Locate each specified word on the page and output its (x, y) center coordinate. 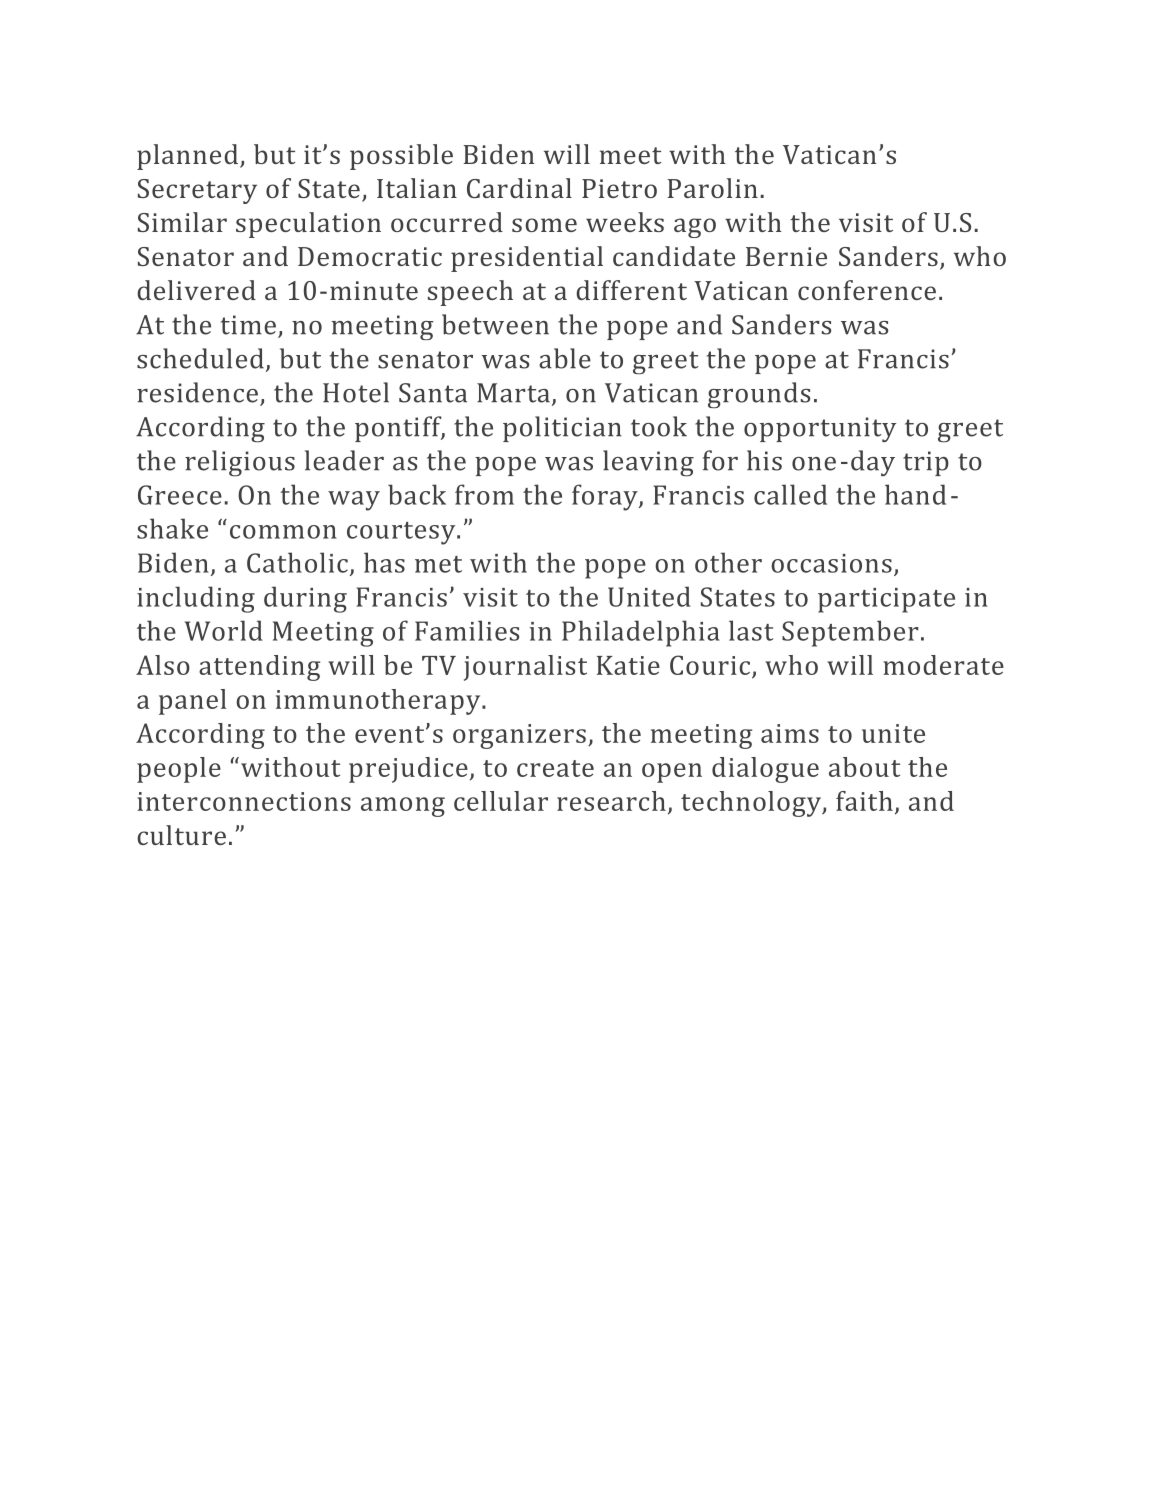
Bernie (786, 256)
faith (864, 801)
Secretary (197, 191)
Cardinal (519, 188)
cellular (501, 801)
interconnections (244, 801)
